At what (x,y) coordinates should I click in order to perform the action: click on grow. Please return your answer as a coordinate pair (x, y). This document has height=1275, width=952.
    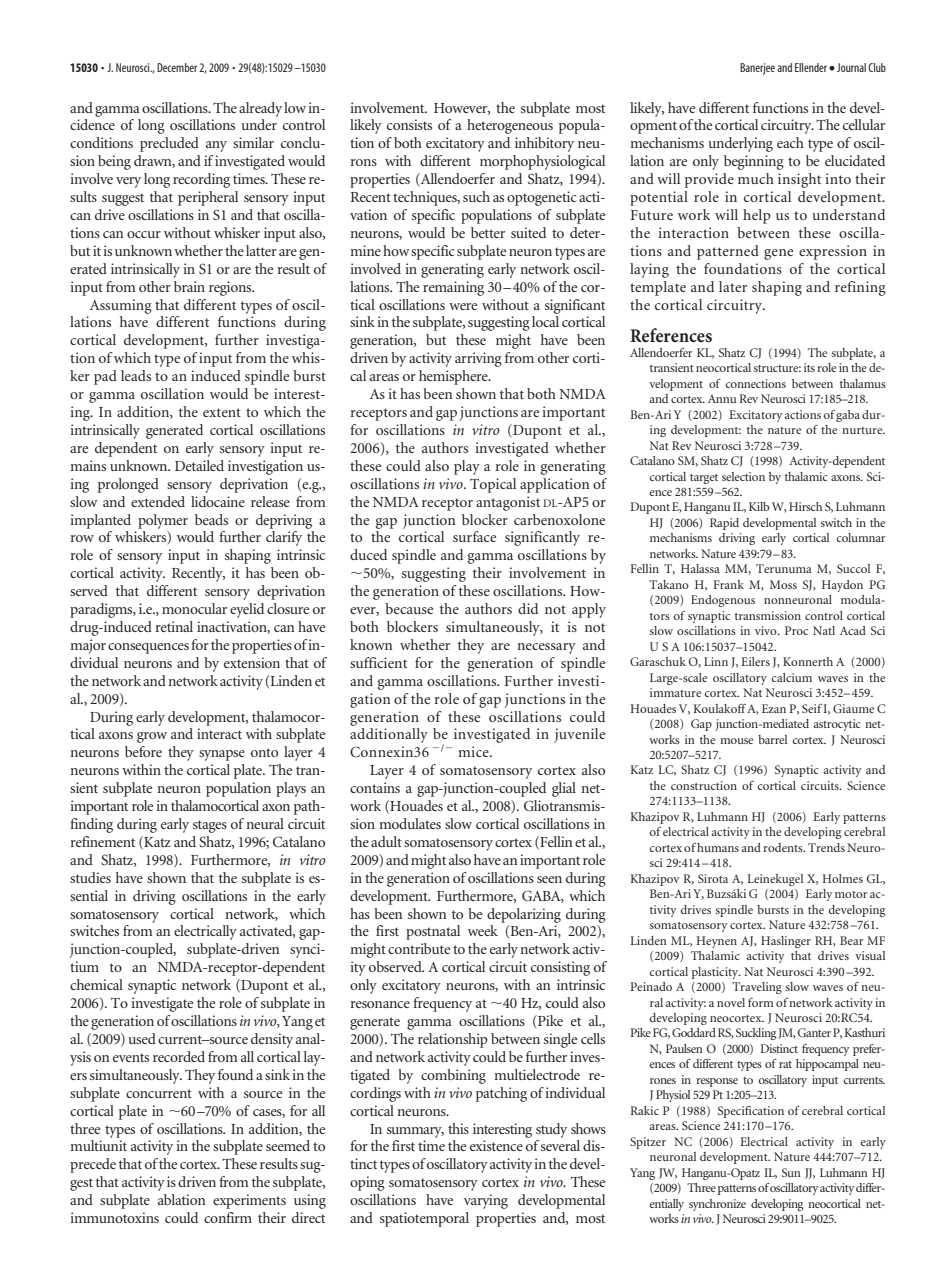
    Looking at the image, I should click on (152, 737).
